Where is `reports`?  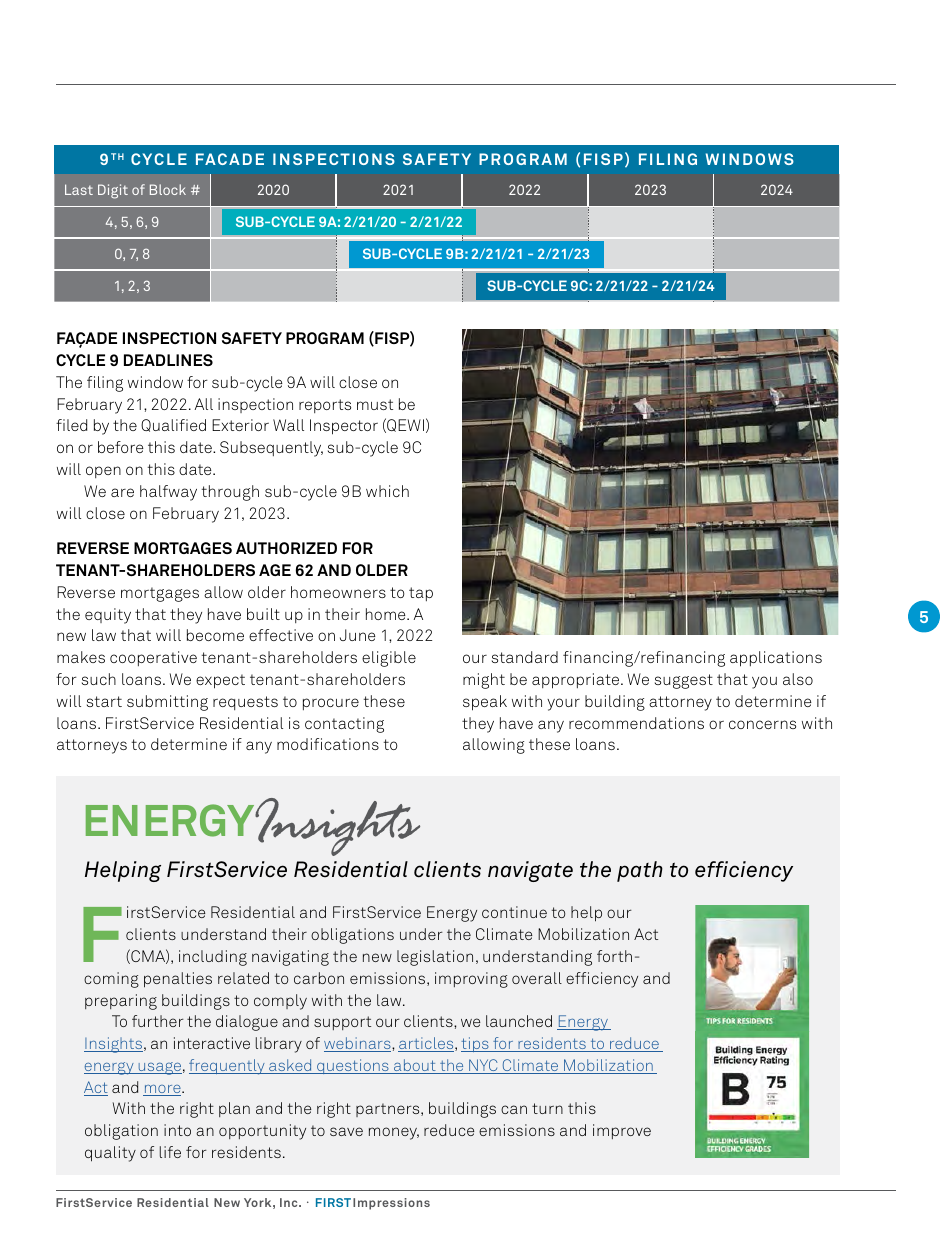
reports is located at coordinates (325, 406).
